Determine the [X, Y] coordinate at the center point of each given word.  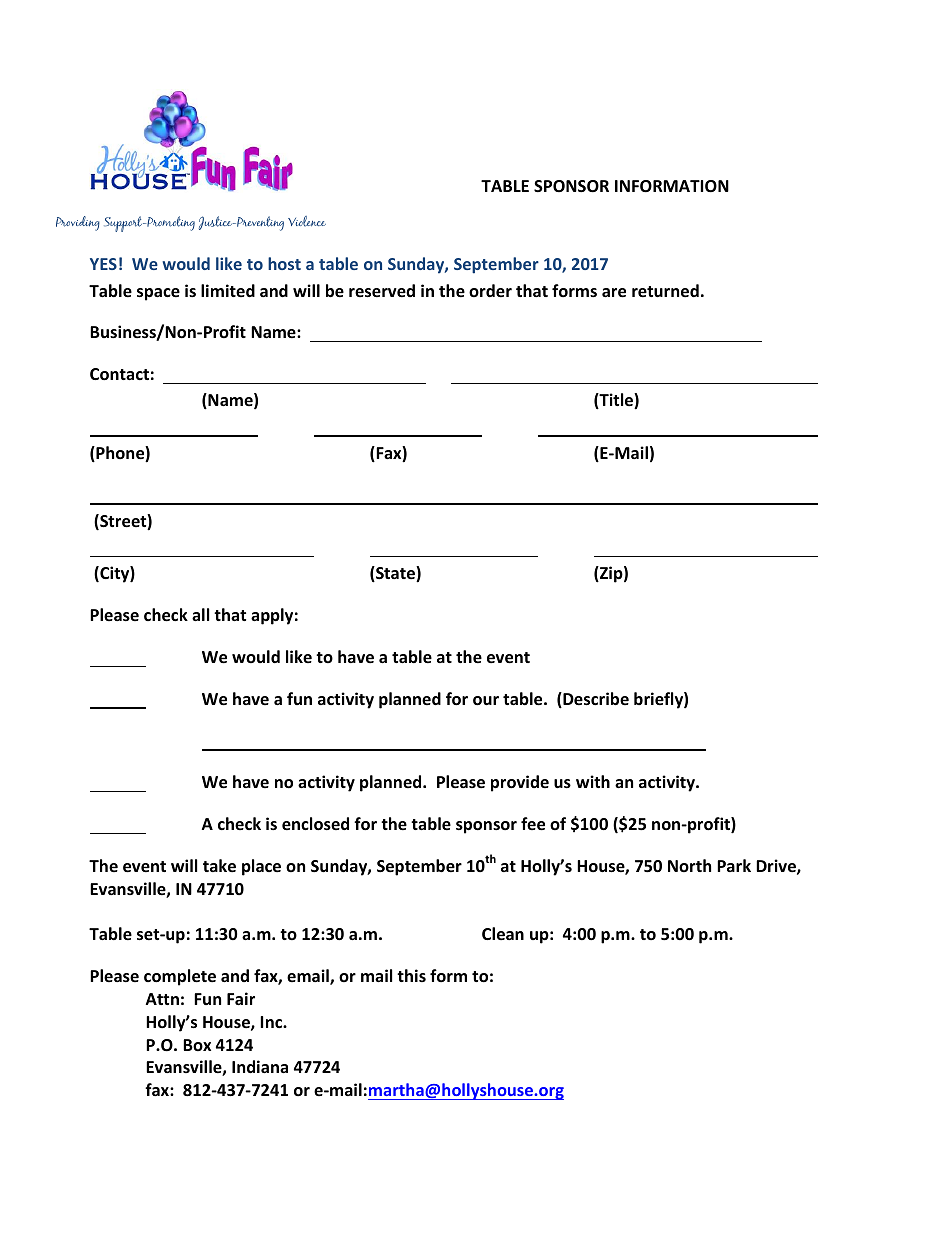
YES [103, 264]
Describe [595, 700]
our [486, 701]
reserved [382, 291]
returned [665, 291]
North [689, 865]
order [490, 291]
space [158, 294]
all [200, 614]
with [593, 781]
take [219, 866]
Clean [503, 934]
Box [197, 1045]
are [614, 293]
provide [520, 783]
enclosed [315, 824]
